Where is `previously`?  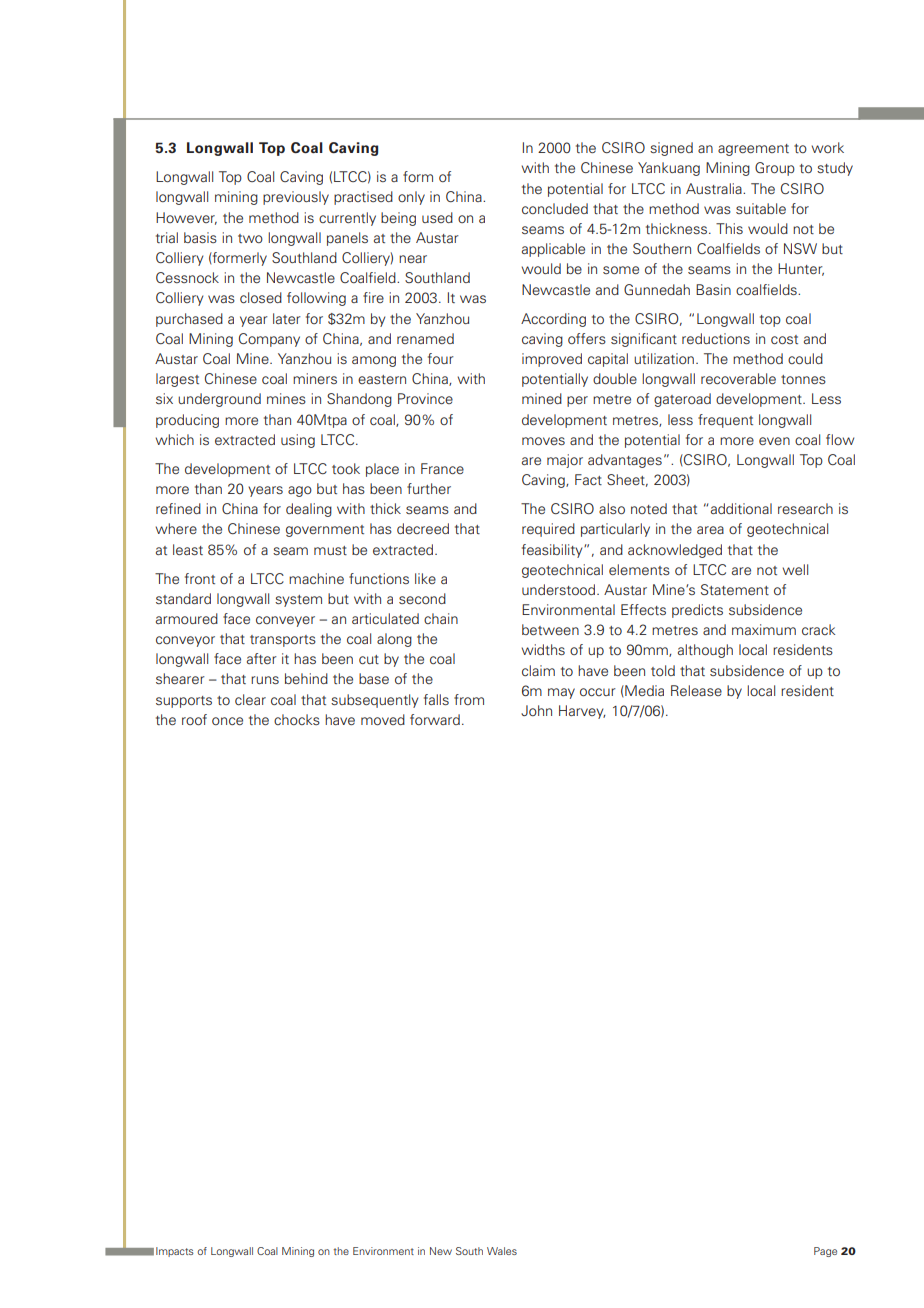 previously is located at coordinates (296, 198).
